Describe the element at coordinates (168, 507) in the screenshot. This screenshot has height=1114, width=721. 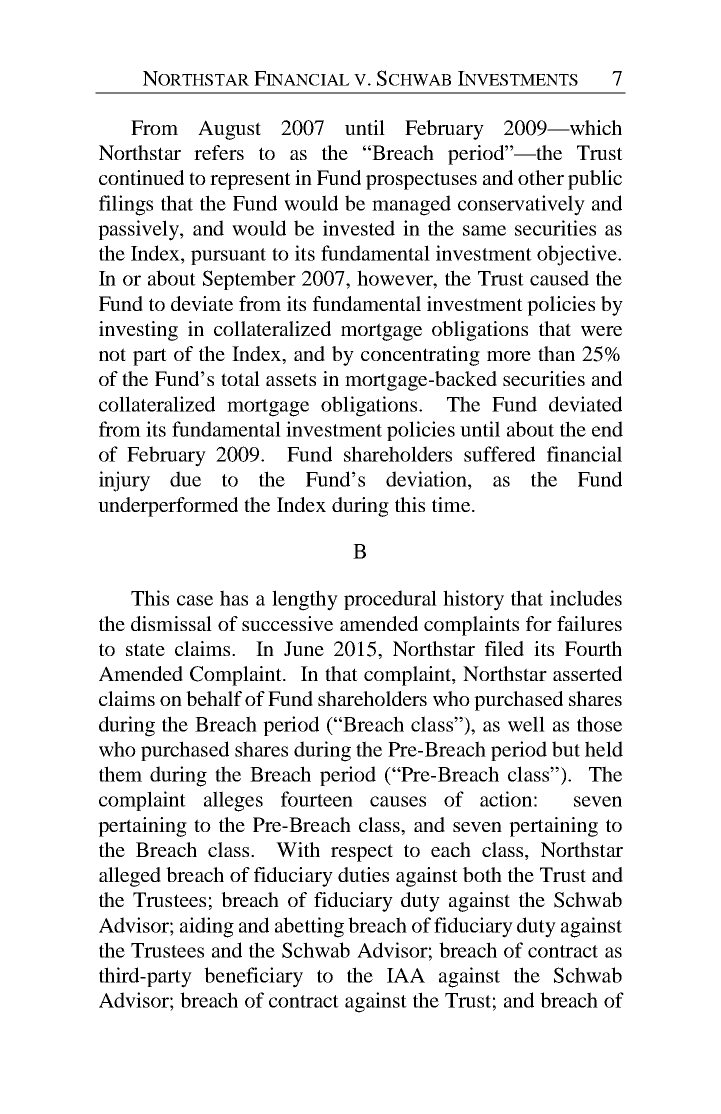
I see `underperformed` at that location.
